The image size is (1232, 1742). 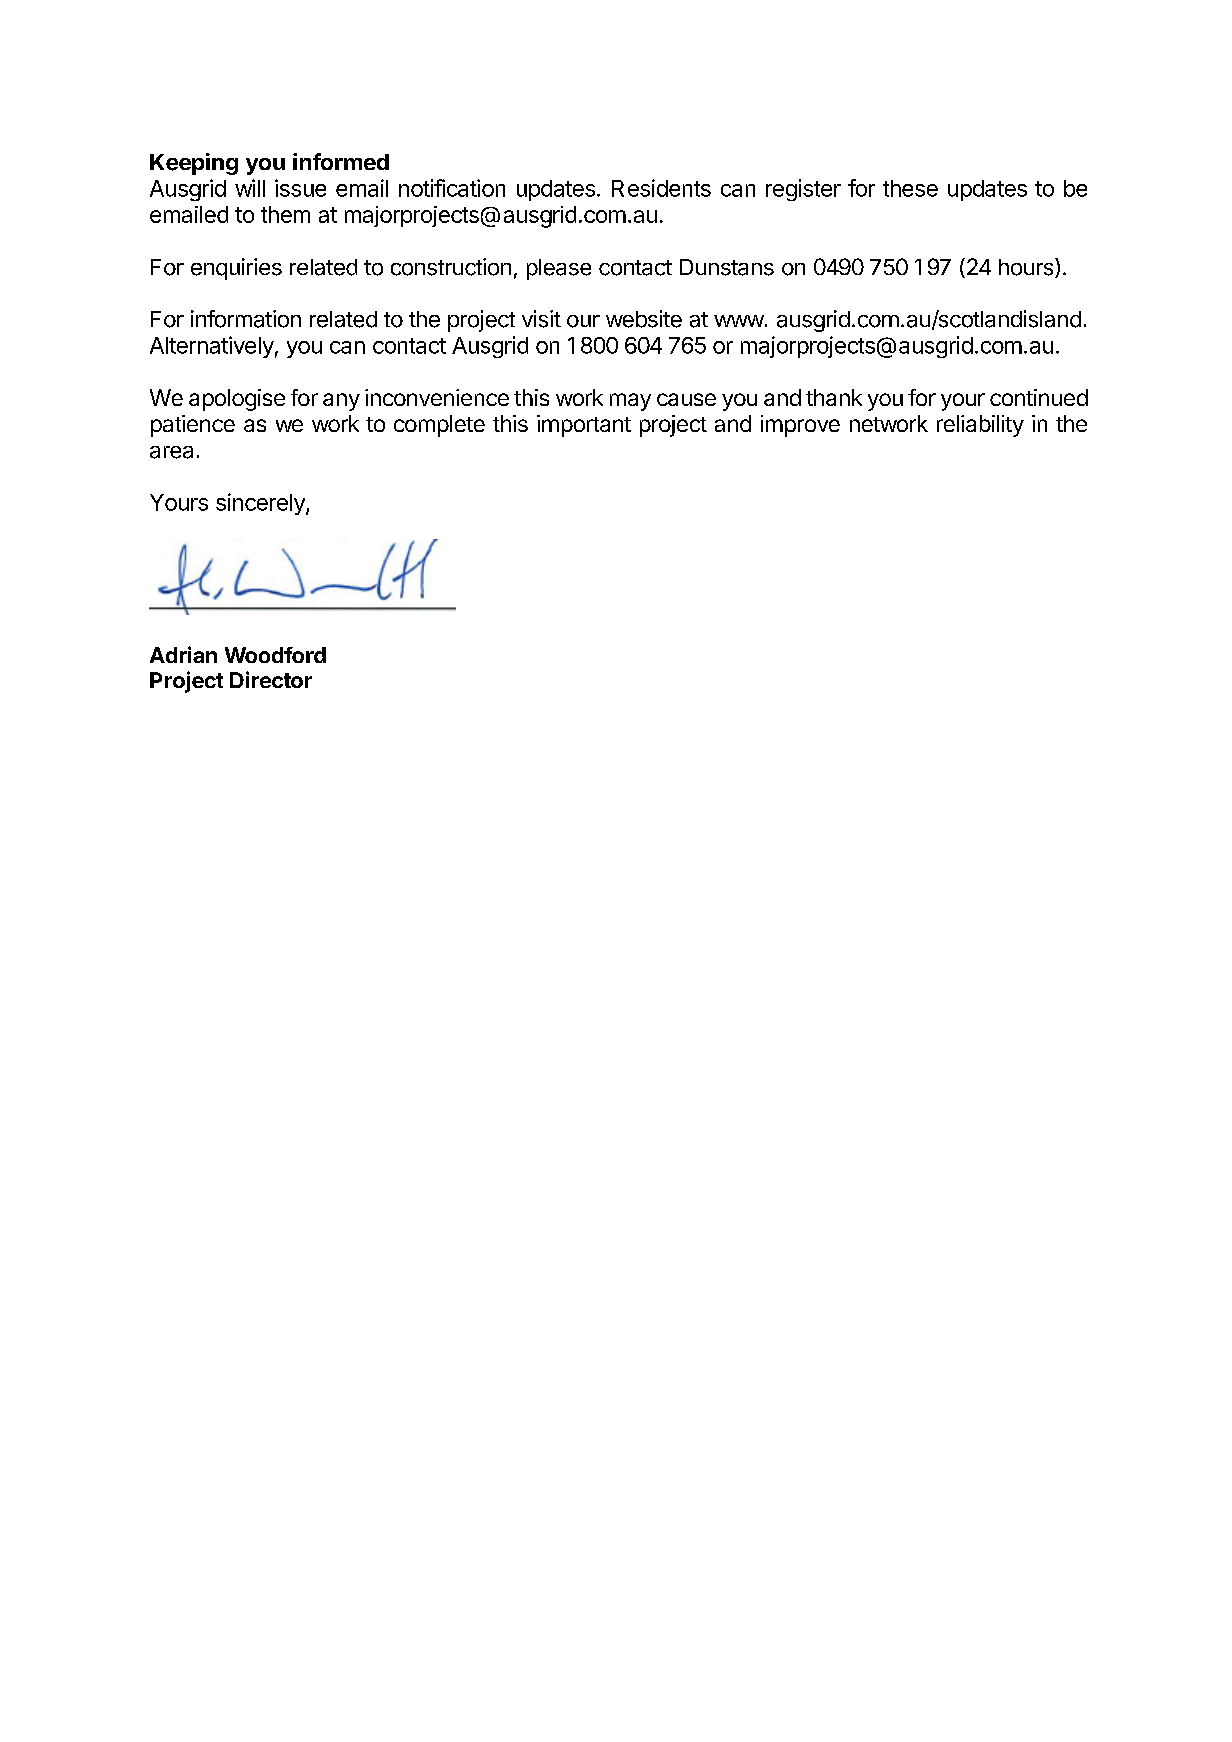 I want to click on important, so click(x=584, y=426).
